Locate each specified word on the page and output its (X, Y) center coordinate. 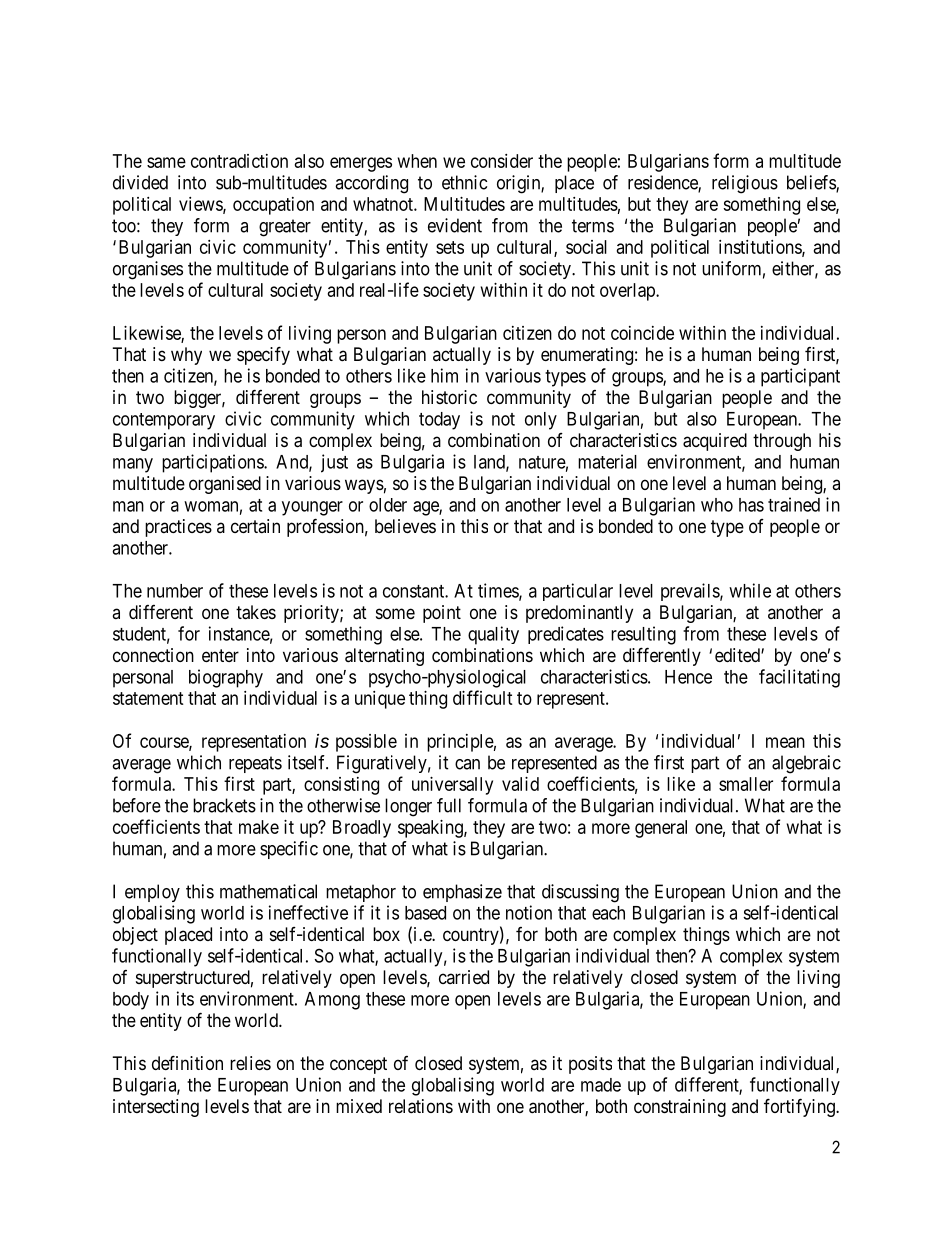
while (750, 590)
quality (493, 635)
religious (745, 184)
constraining (680, 1108)
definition (187, 1062)
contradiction (239, 161)
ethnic (464, 182)
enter (220, 655)
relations (421, 1106)
